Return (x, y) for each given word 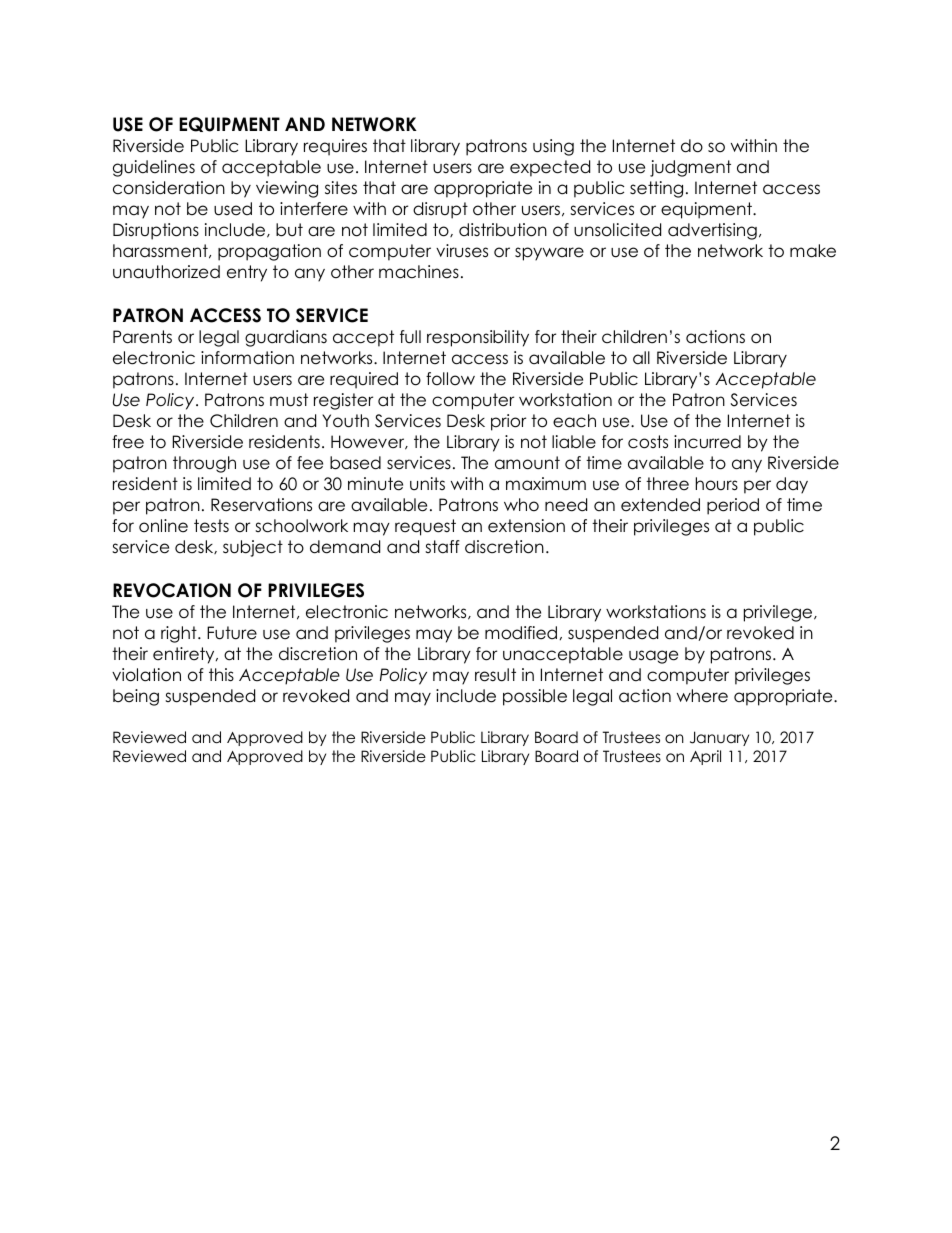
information (247, 358)
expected (550, 168)
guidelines (154, 168)
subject (253, 548)
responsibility (478, 338)
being (136, 697)
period (733, 506)
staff (442, 547)
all (641, 358)
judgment (690, 168)
